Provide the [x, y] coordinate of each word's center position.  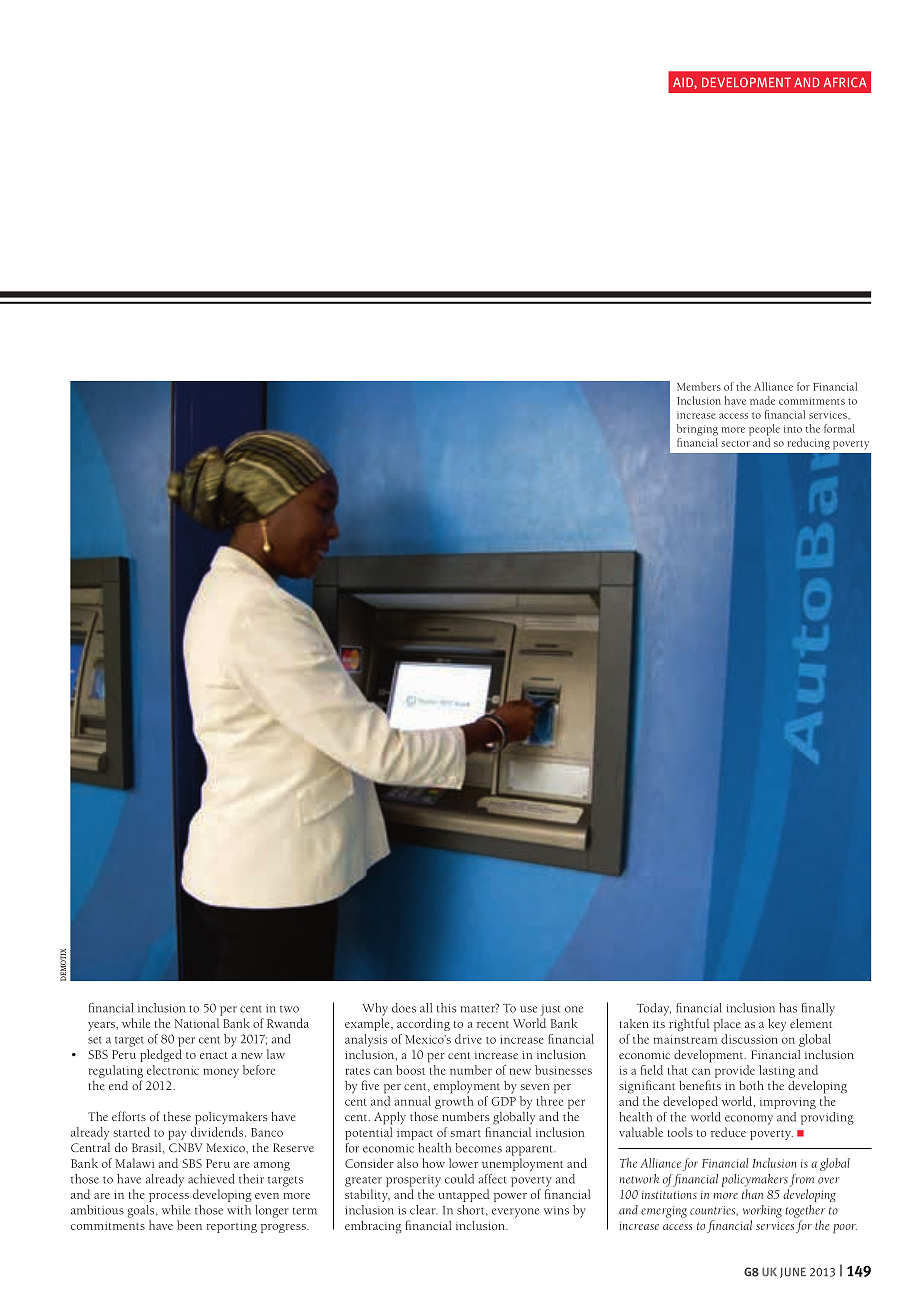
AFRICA [845, 82]
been [189, 1225]
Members [699, 386]
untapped [463, 1195]
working [762, 1211]
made [762, 400]
